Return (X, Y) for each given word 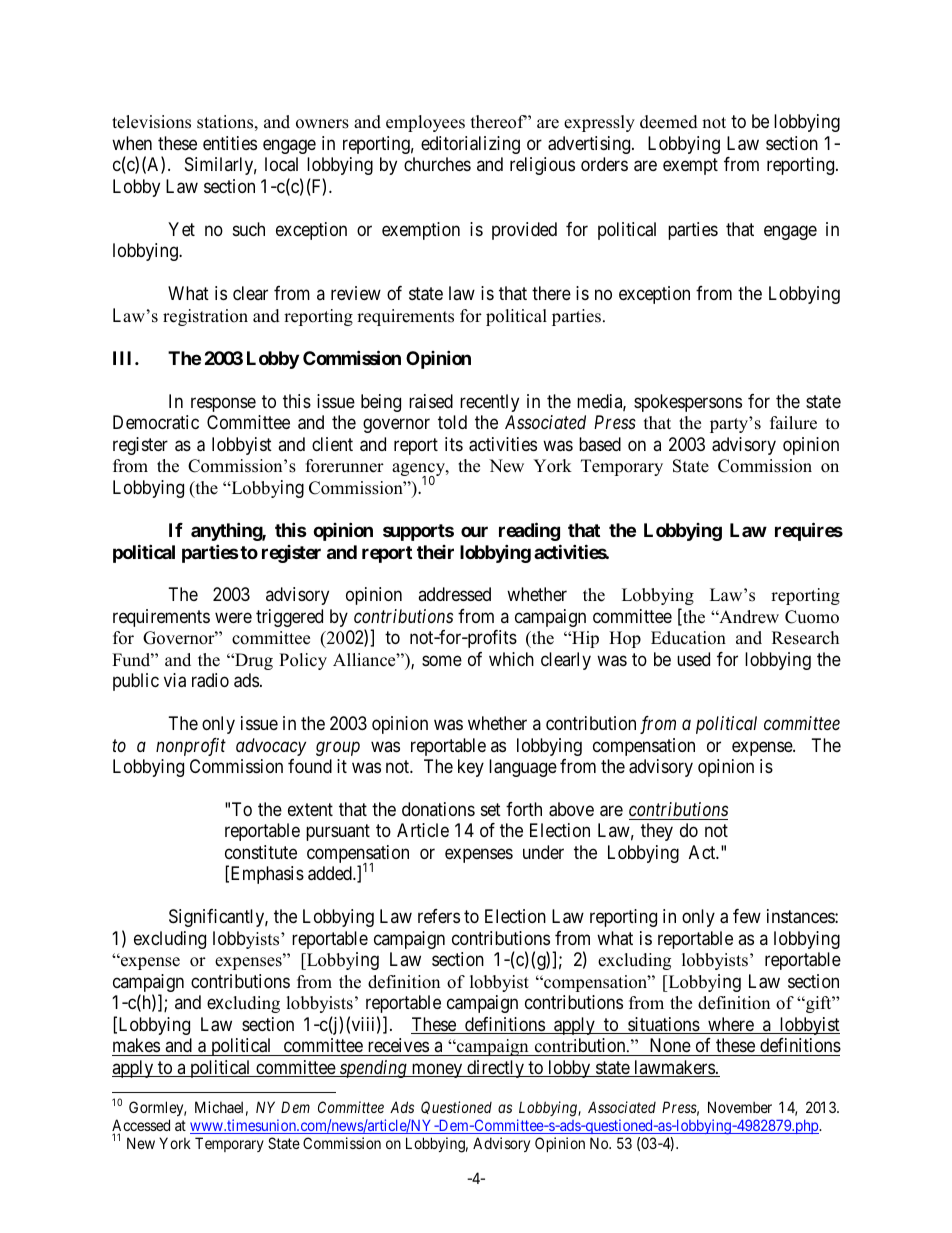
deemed (669, 122)
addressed (454, 594)
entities (230, 143)
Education (688, 638)
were (233, 617)
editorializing (470, 145)
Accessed (141, 1126)
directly (495, 1069)
